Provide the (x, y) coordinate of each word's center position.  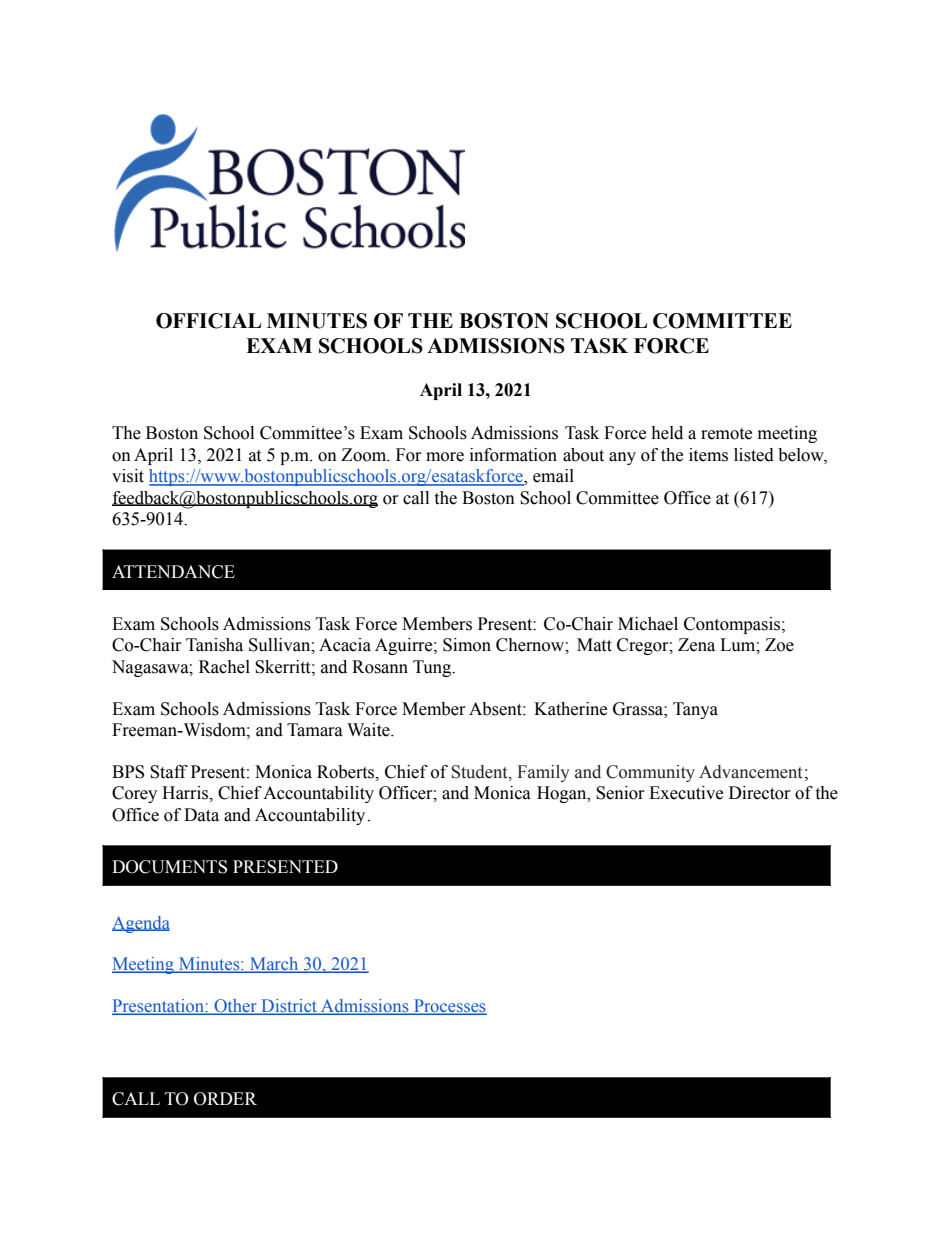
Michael (648, 624)
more (445, 457)
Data (201, 815)
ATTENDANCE (173, 572)
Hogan (563, 794)
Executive (686, 793)
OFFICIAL (208, 321)
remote (726, 434)
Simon (467, 645)
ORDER (225, 1099)
